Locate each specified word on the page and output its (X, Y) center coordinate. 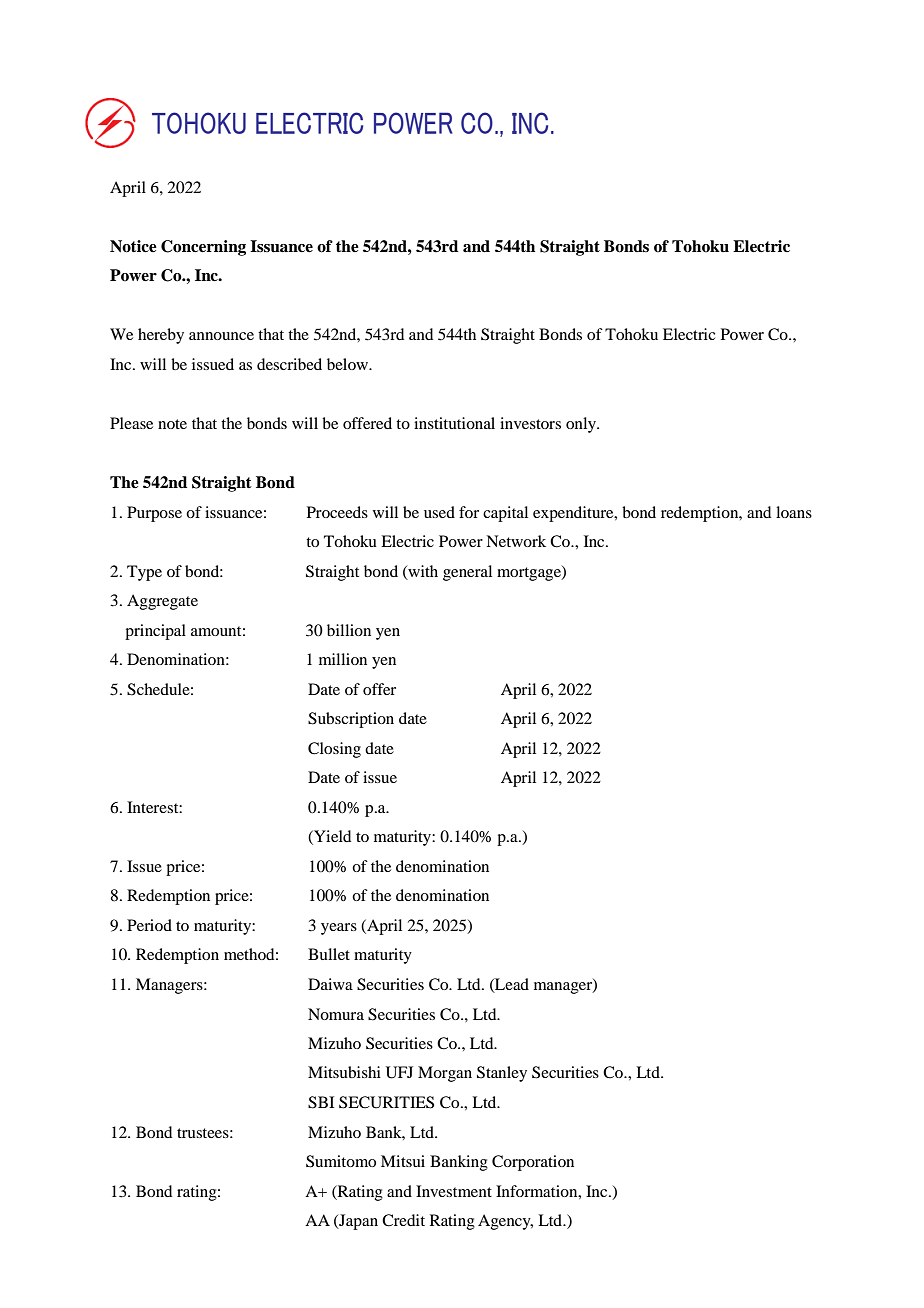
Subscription (351, 720)
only (582, 425)
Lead (511, 985)
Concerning (203, 248)
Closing (334, 750)
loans (794, 512)
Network (516, 541)
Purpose (154, 514)
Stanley (502, 1074)
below (349, 364)
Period (149, 925)
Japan (357, 1222)
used (439, 512)
